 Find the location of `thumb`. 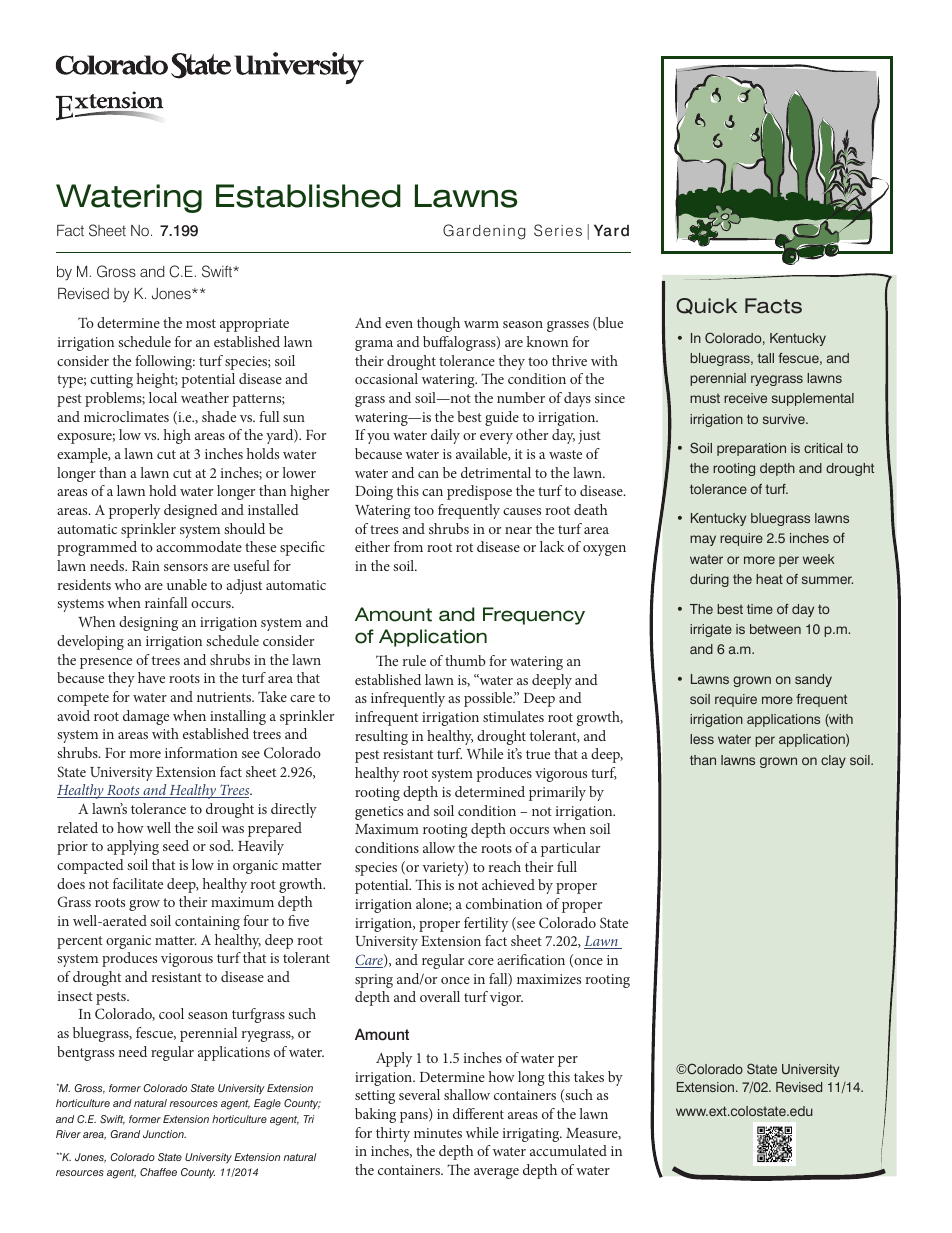

thumb is located at coordinates (465, 660).
